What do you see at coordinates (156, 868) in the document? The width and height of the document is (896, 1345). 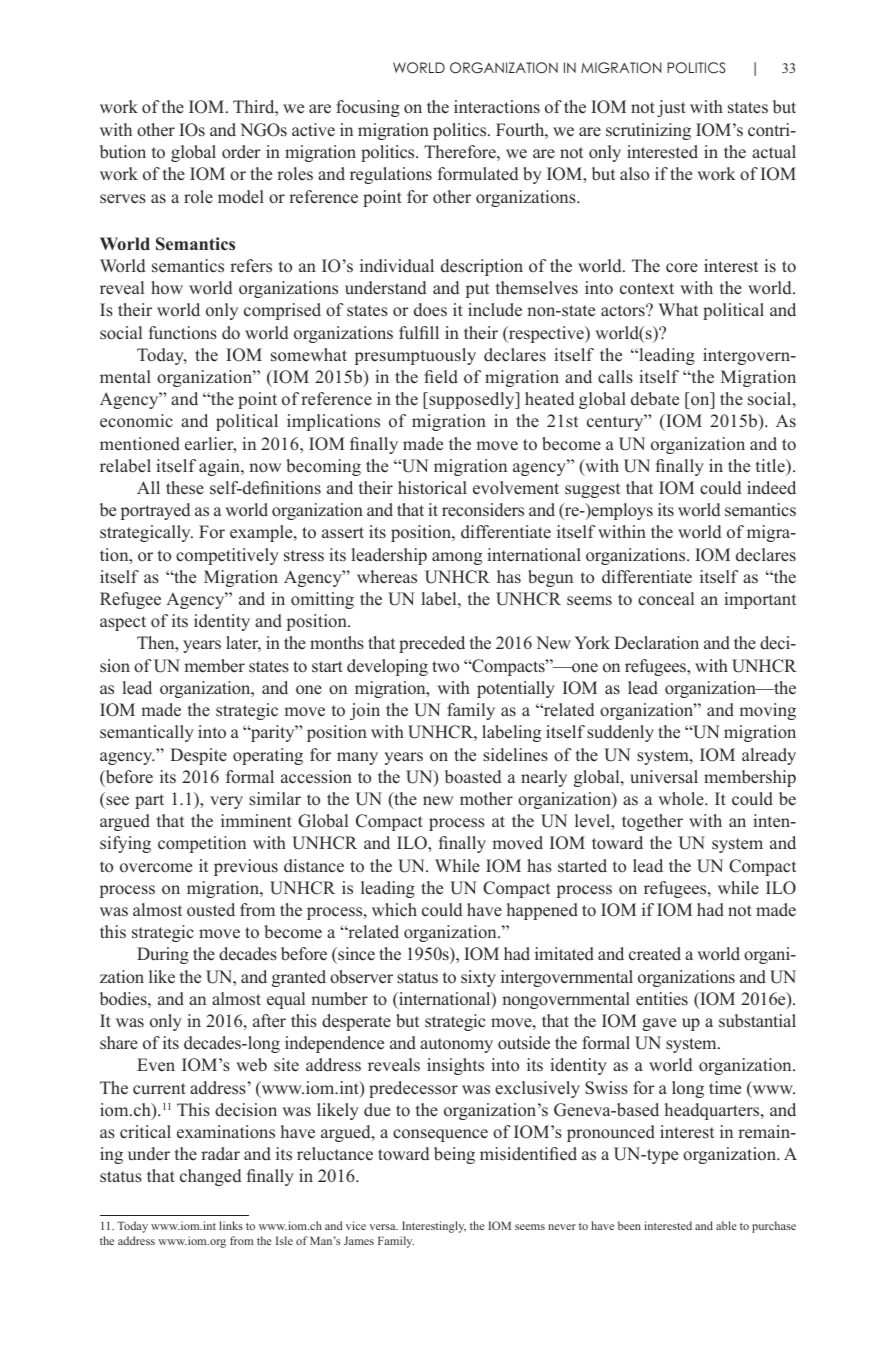 I see `overcome` at bounding box center [156, 868].
